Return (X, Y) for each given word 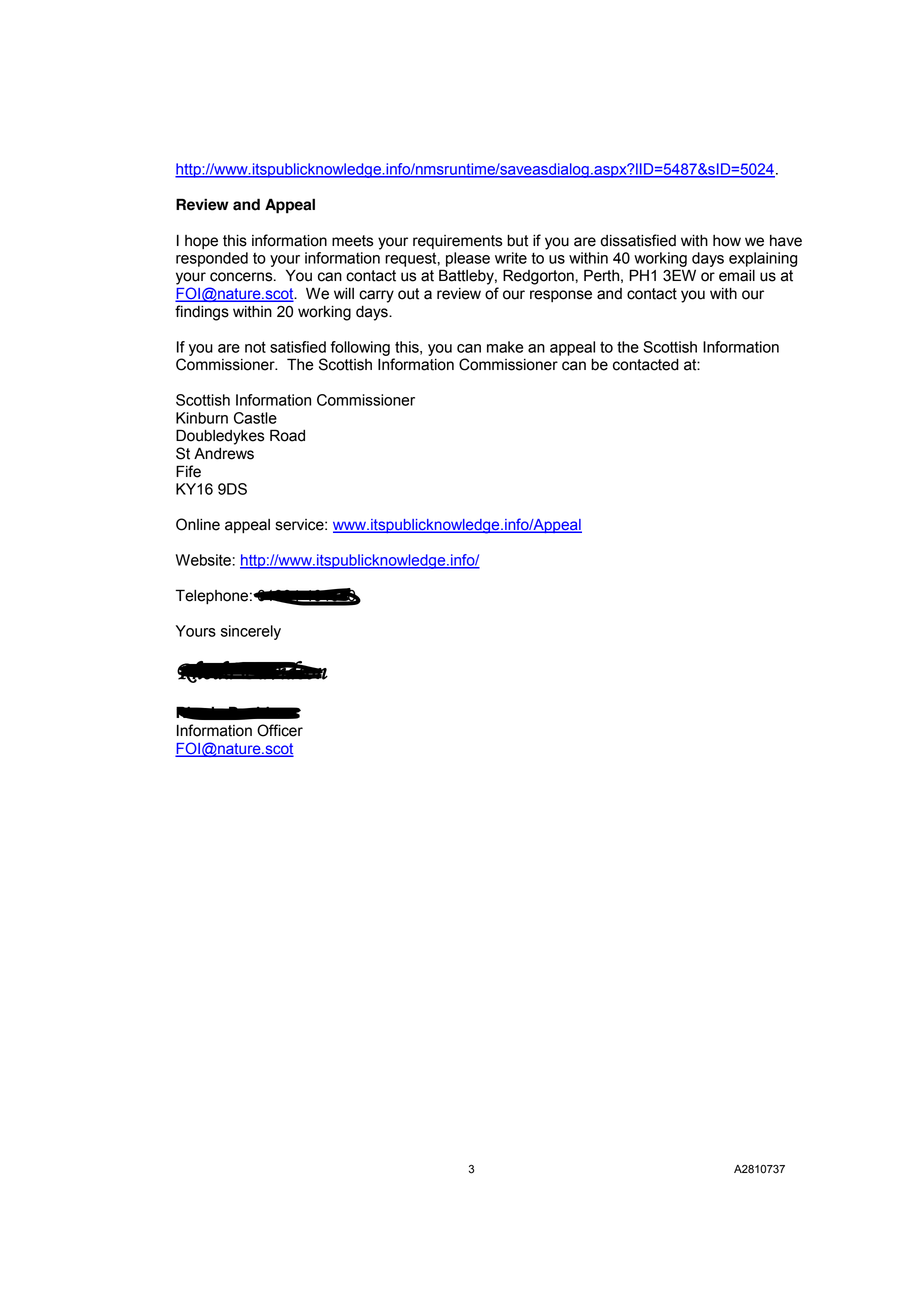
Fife (188, 471)
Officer (280, 730)
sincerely (251, 632)
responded (212, 259)
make (505, 347)
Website (203, 560)
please (468, 259)
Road (287, 435)
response (561, 296)
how (727, 241)
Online (198, 524)
